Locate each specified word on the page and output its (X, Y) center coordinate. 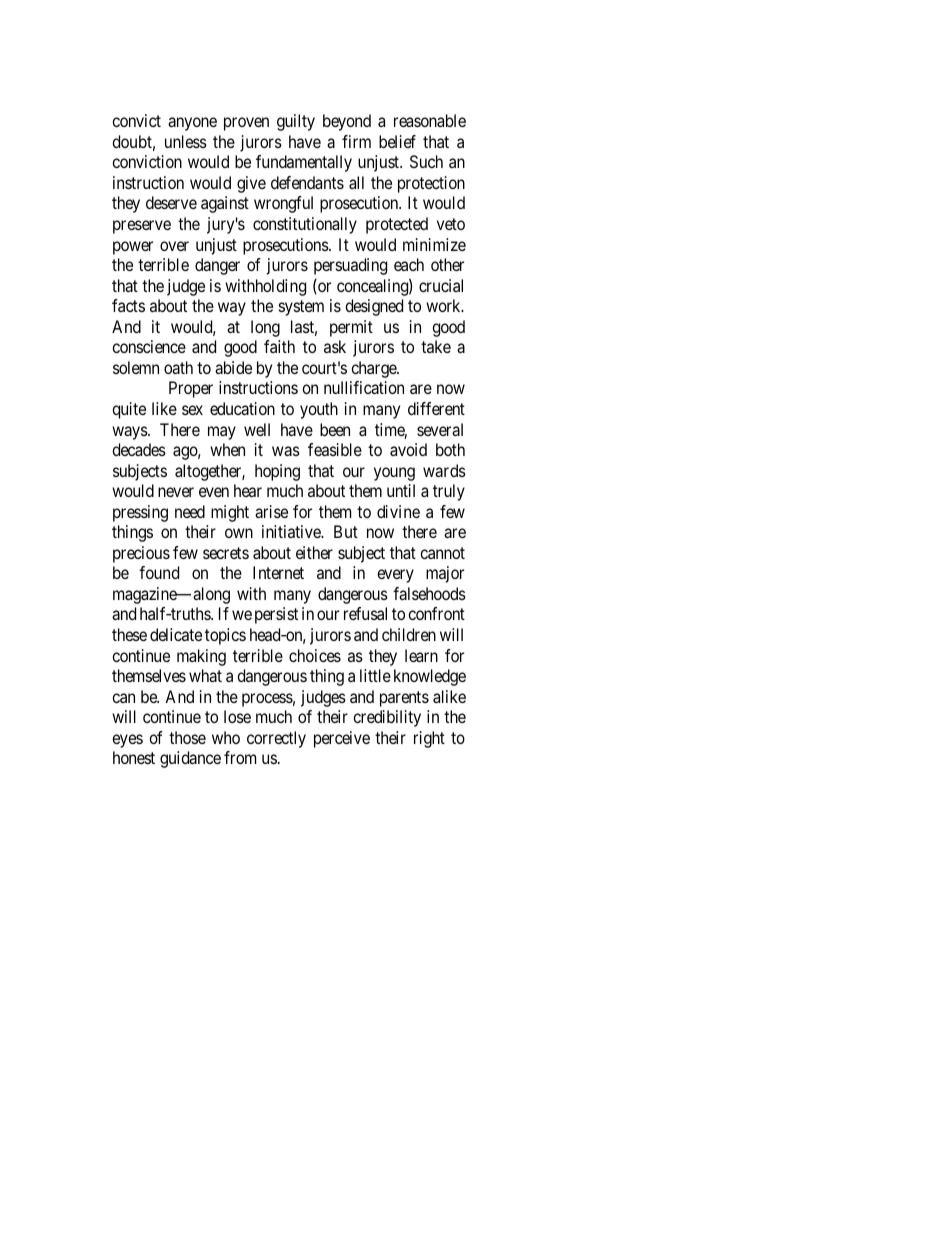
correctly (276, 739)
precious (141, 554)
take (436, 346)
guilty (296, 122)
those (187, 737)
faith (279, 346)
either (314, 552)
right (429, 739)
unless (186, 141)
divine (398, 511)
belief (397, 141)
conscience (149, 346)
